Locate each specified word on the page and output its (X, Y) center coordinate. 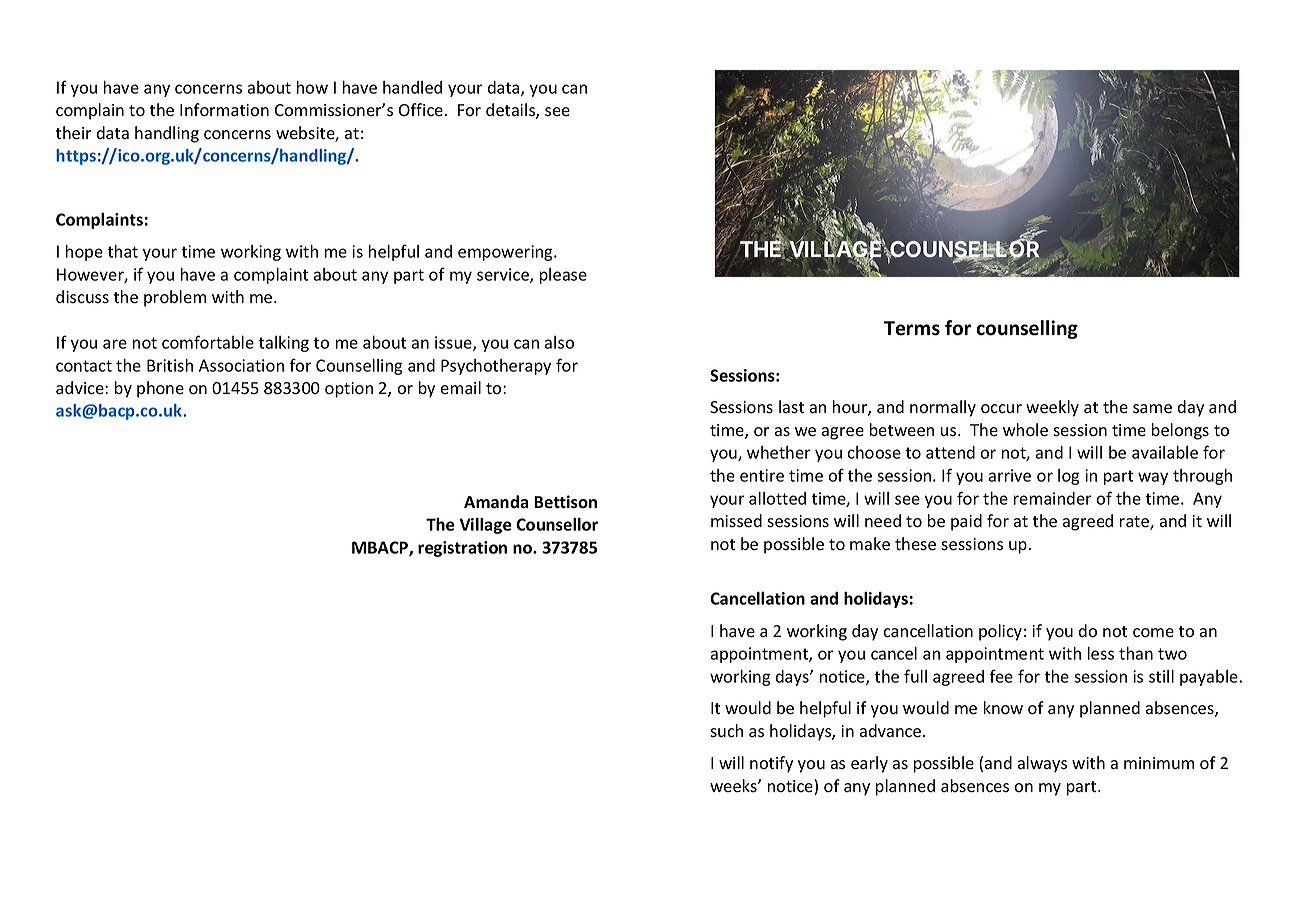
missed (736, 521)
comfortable (208, 342)
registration (462, 549)
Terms (912, 328)
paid (966, 522)
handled (412, 87)
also (559, 342)
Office (421, 109)
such (726, 731)
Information (224, 110)
